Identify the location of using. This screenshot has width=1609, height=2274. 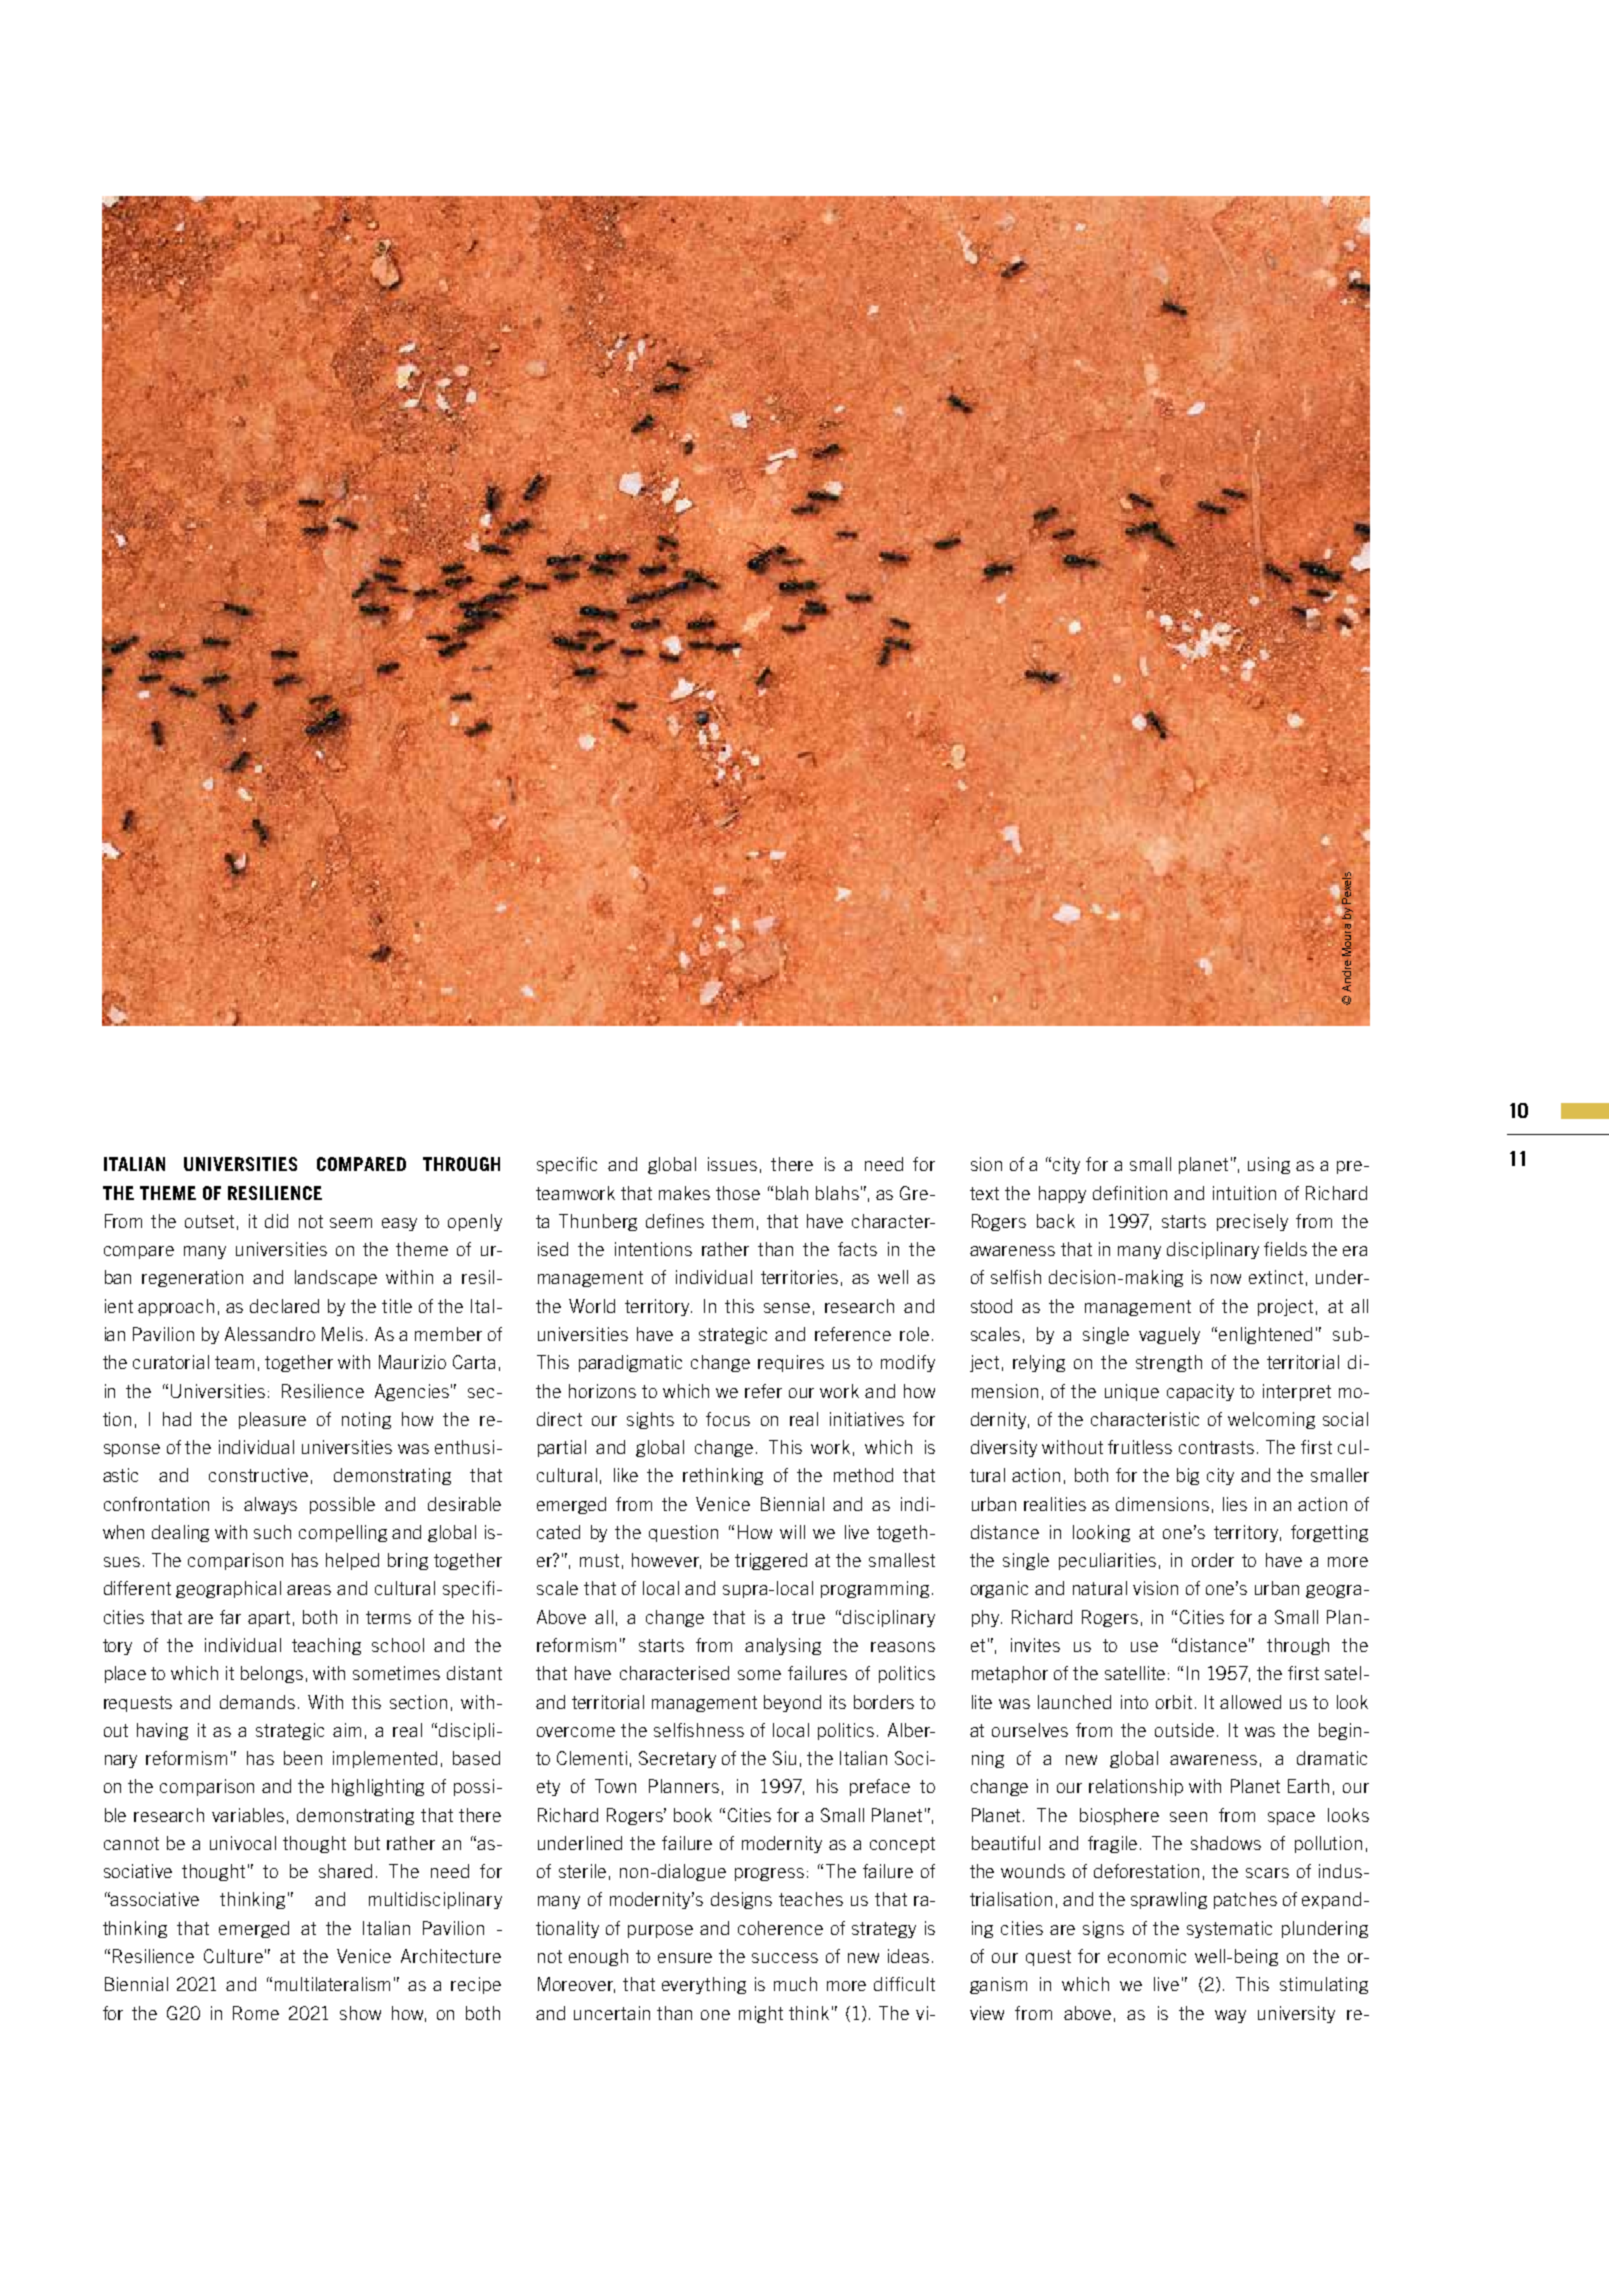
(1269, 1165).
